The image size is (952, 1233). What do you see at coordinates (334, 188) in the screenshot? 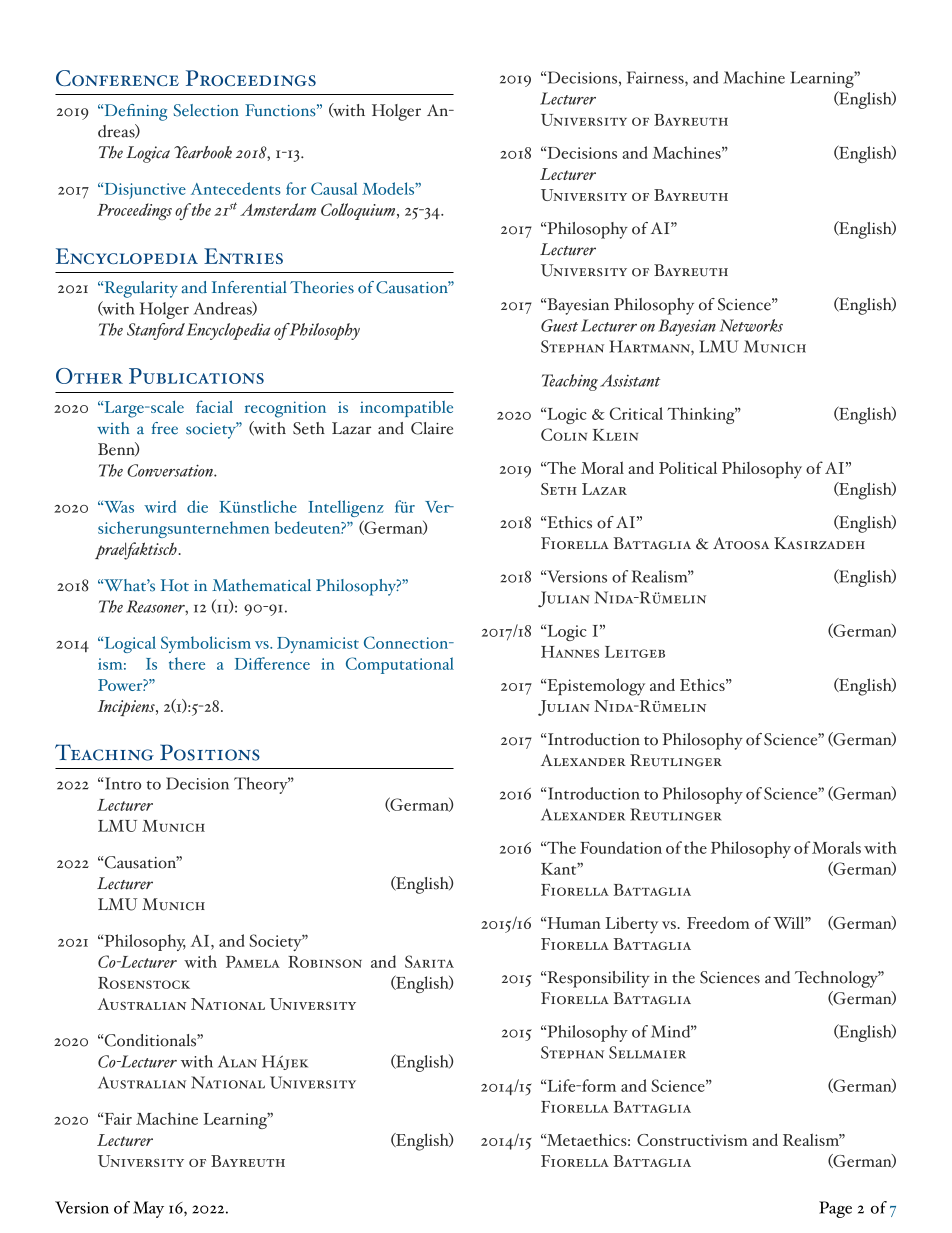
I see `Causal` at bounding box center [334, 188].
